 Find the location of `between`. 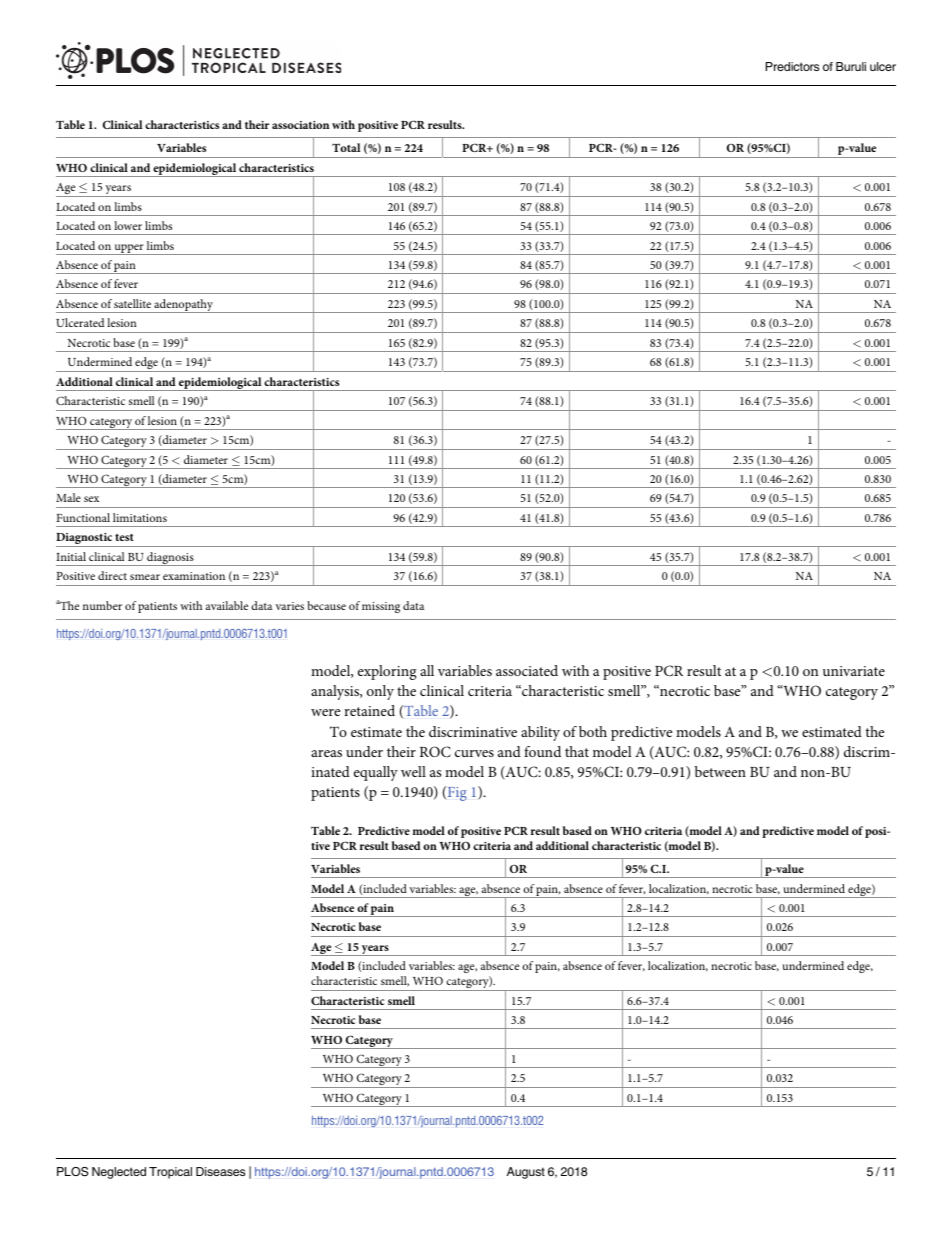

between is located at coordinates (720, 771).
